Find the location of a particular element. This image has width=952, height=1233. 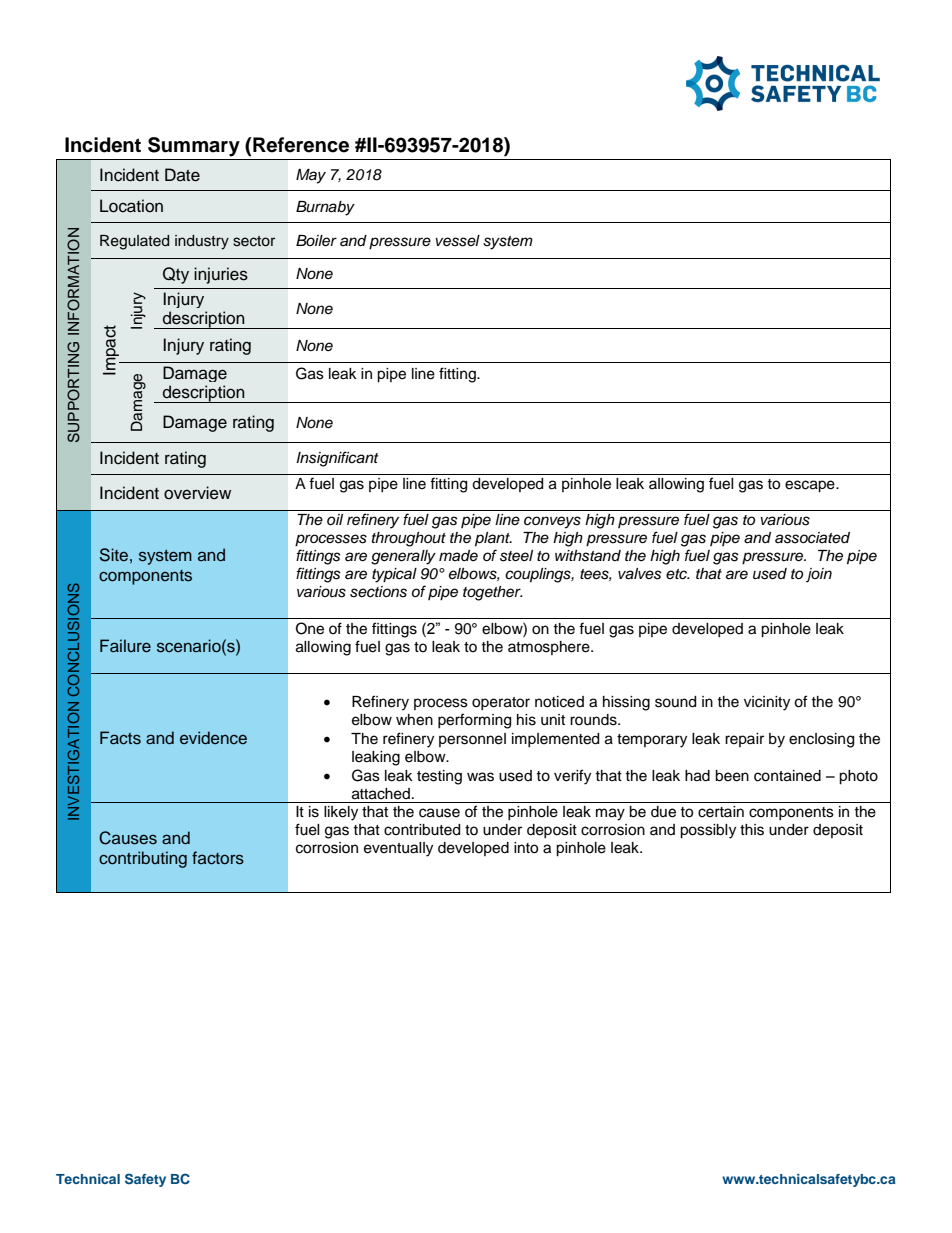

into is located at coordinates (526, 848).
